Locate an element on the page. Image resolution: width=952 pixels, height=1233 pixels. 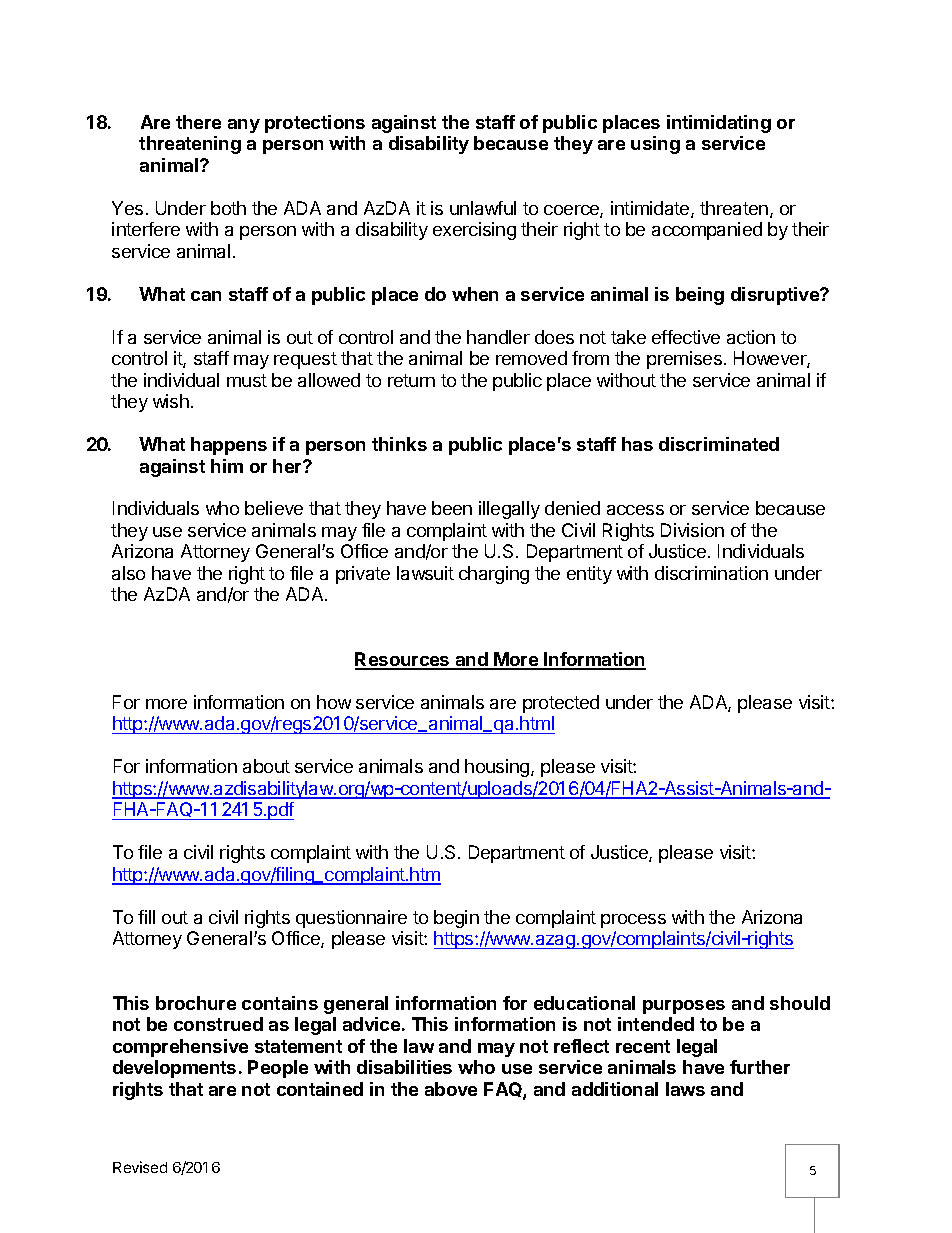
unlawful is located at coordinates (483, 208).
